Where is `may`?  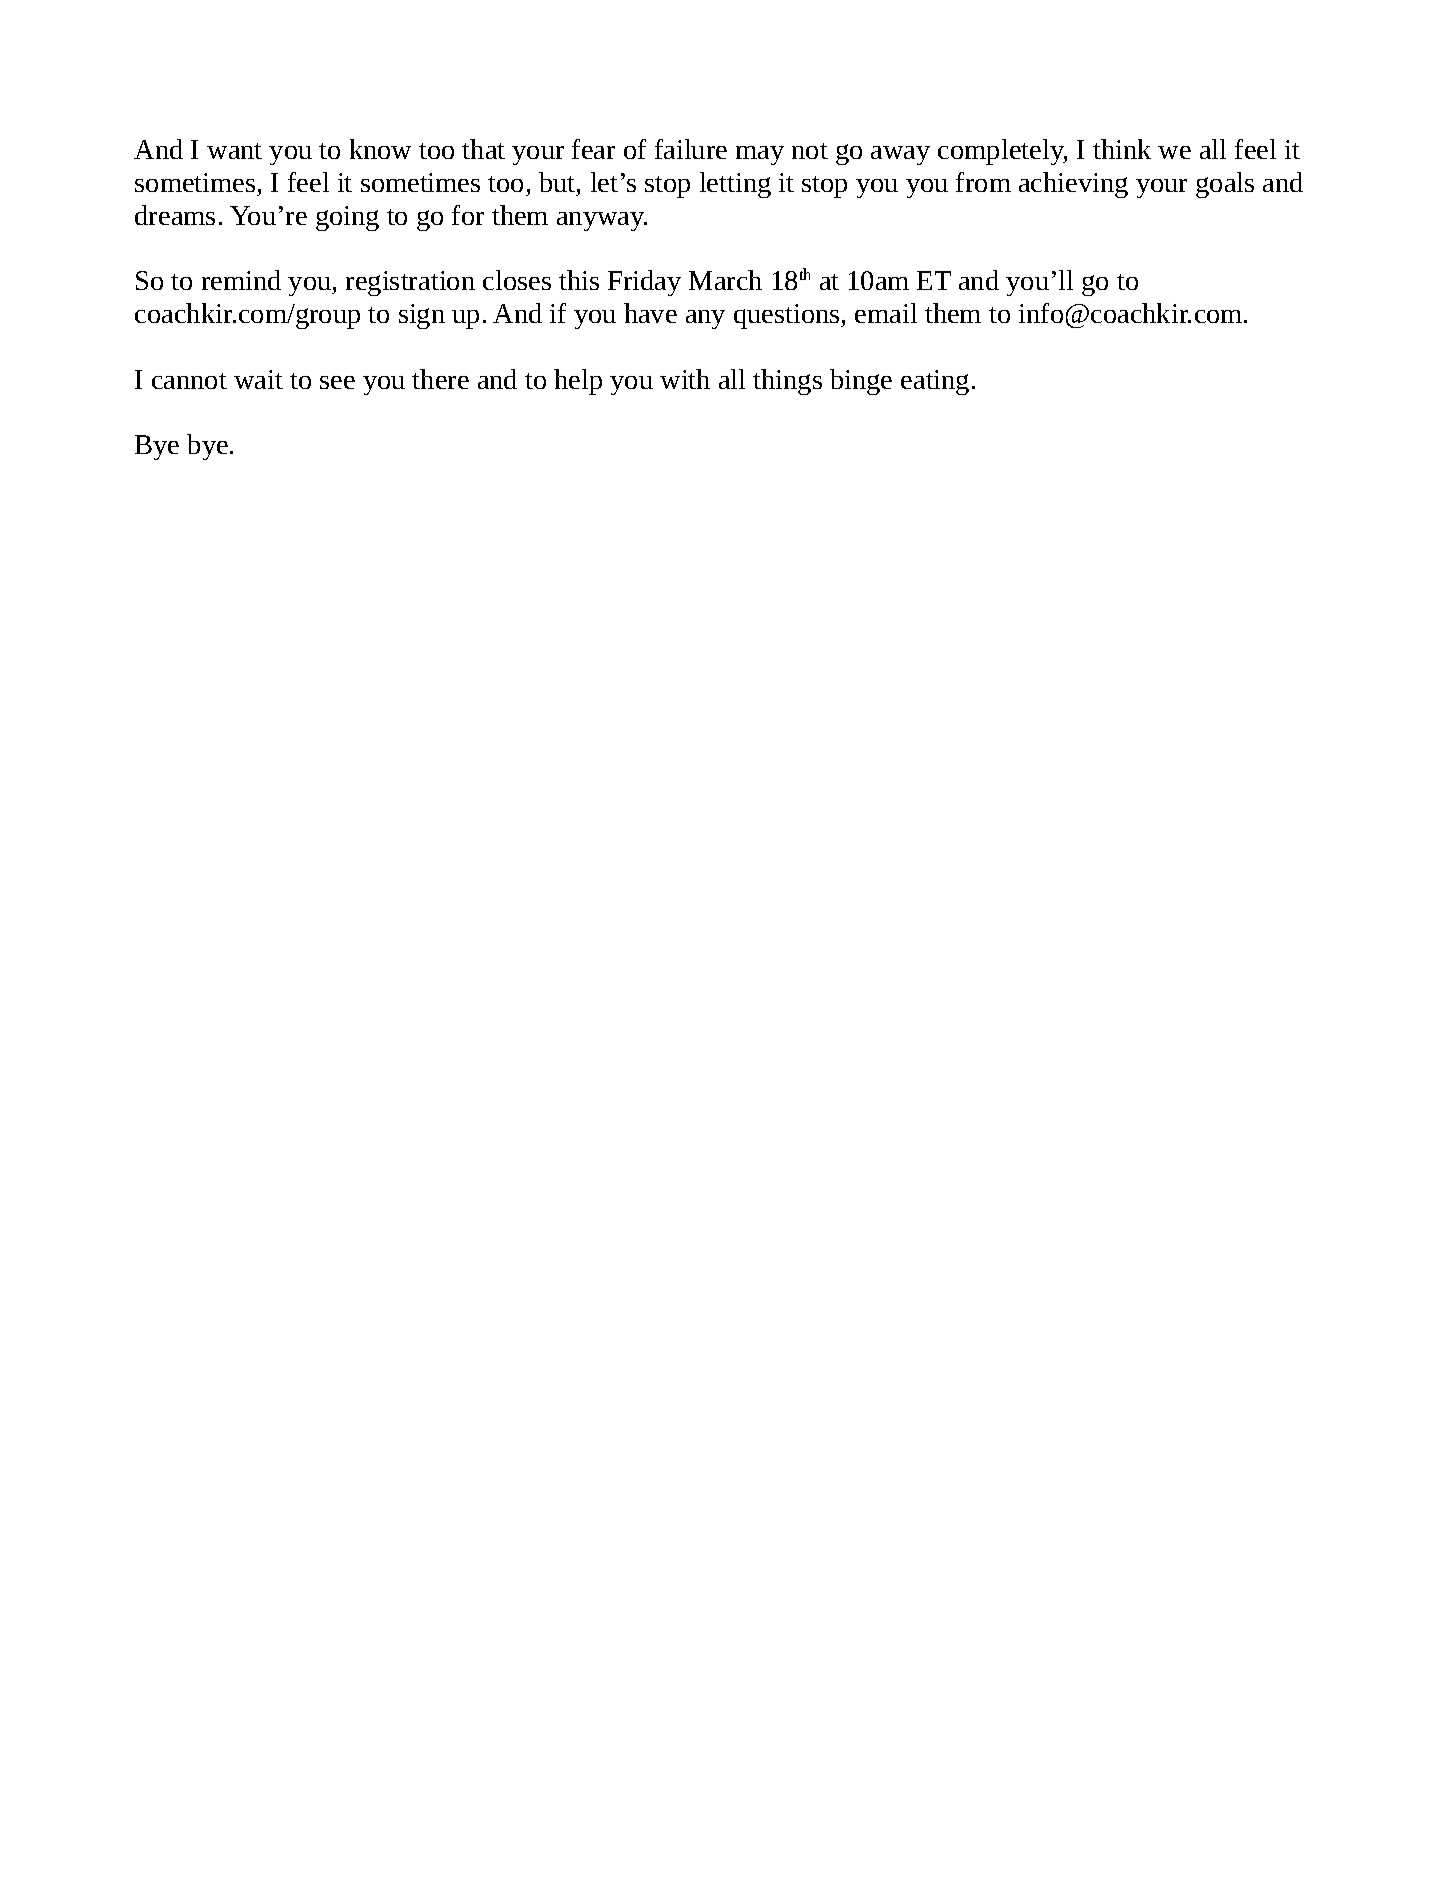
may is located at coordinates (760, 155).
